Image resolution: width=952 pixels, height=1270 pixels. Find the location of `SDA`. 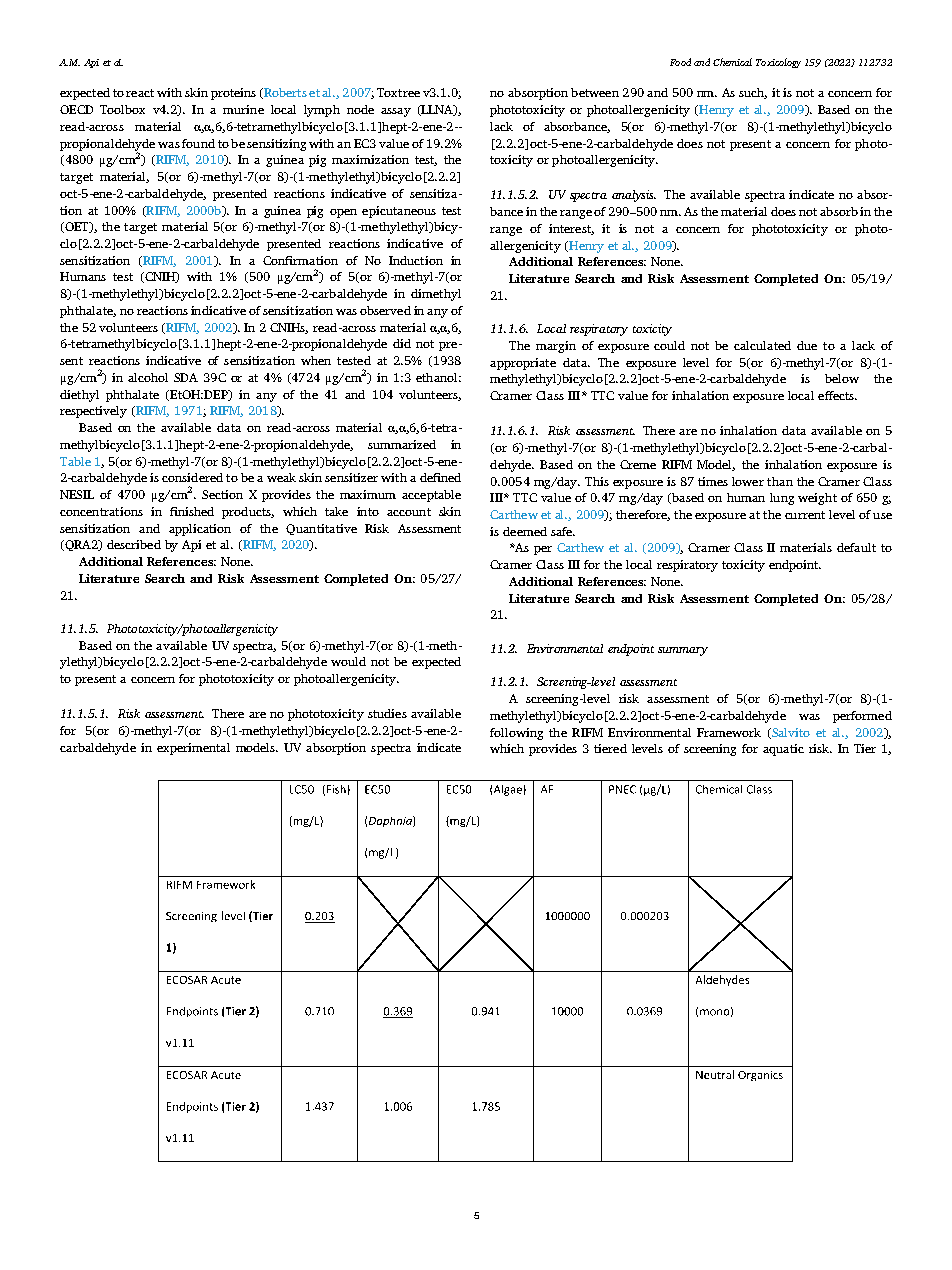

SDA is located at coordinates (186, 377).
